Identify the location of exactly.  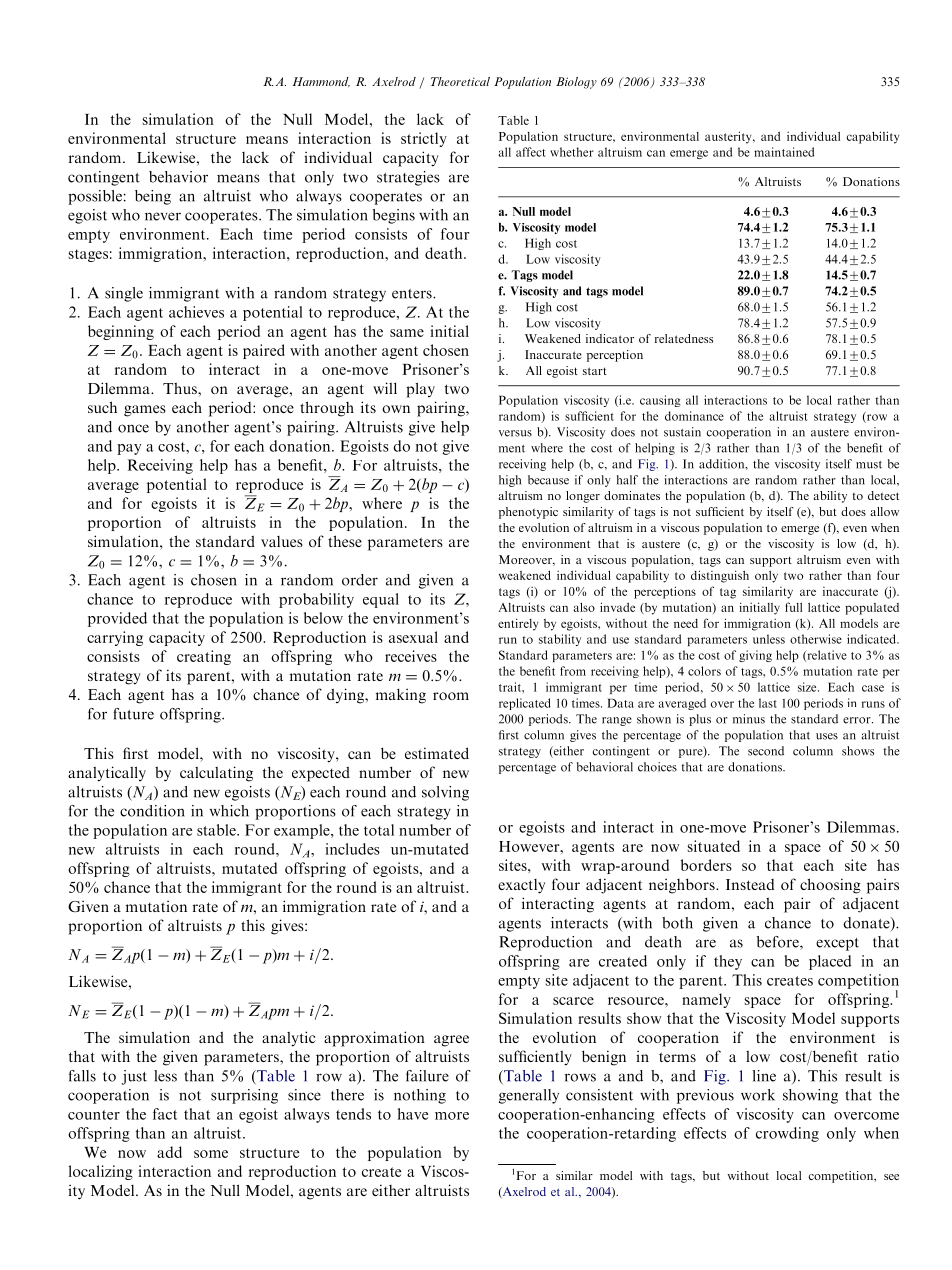
(521, 886).
